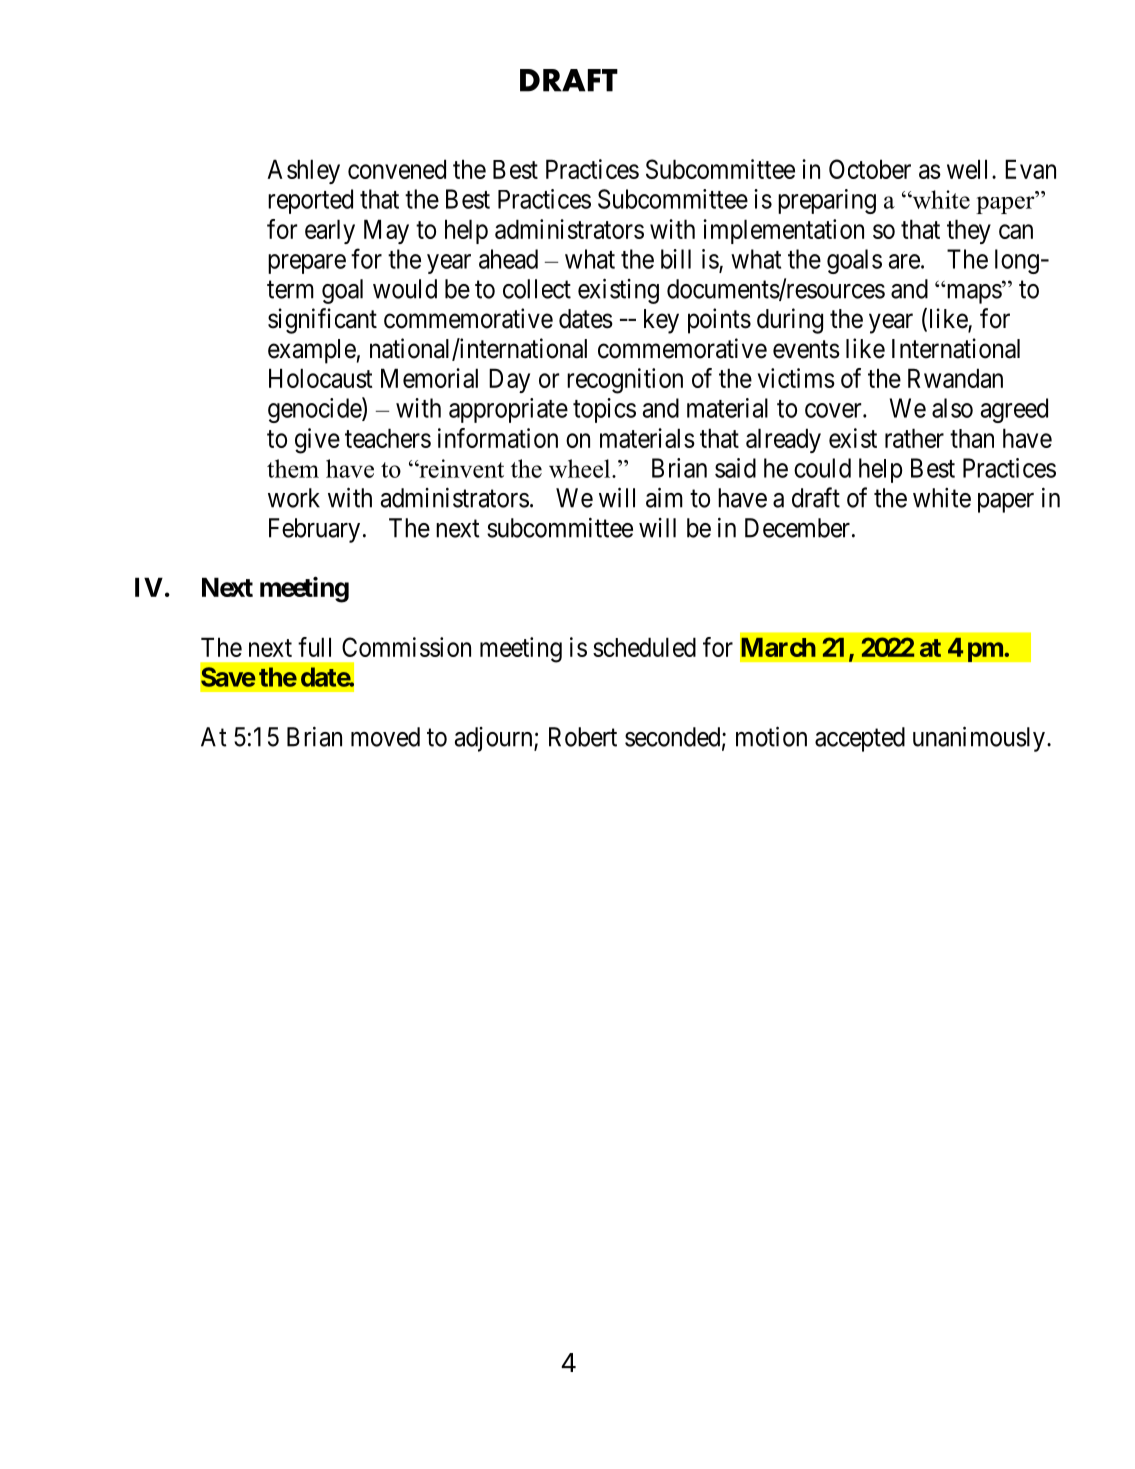 The image size is (1135, 1469). What do you see at coordinates (625, 381) in the screenshot?
I see `recognition` at bounding box center [625, 381].
